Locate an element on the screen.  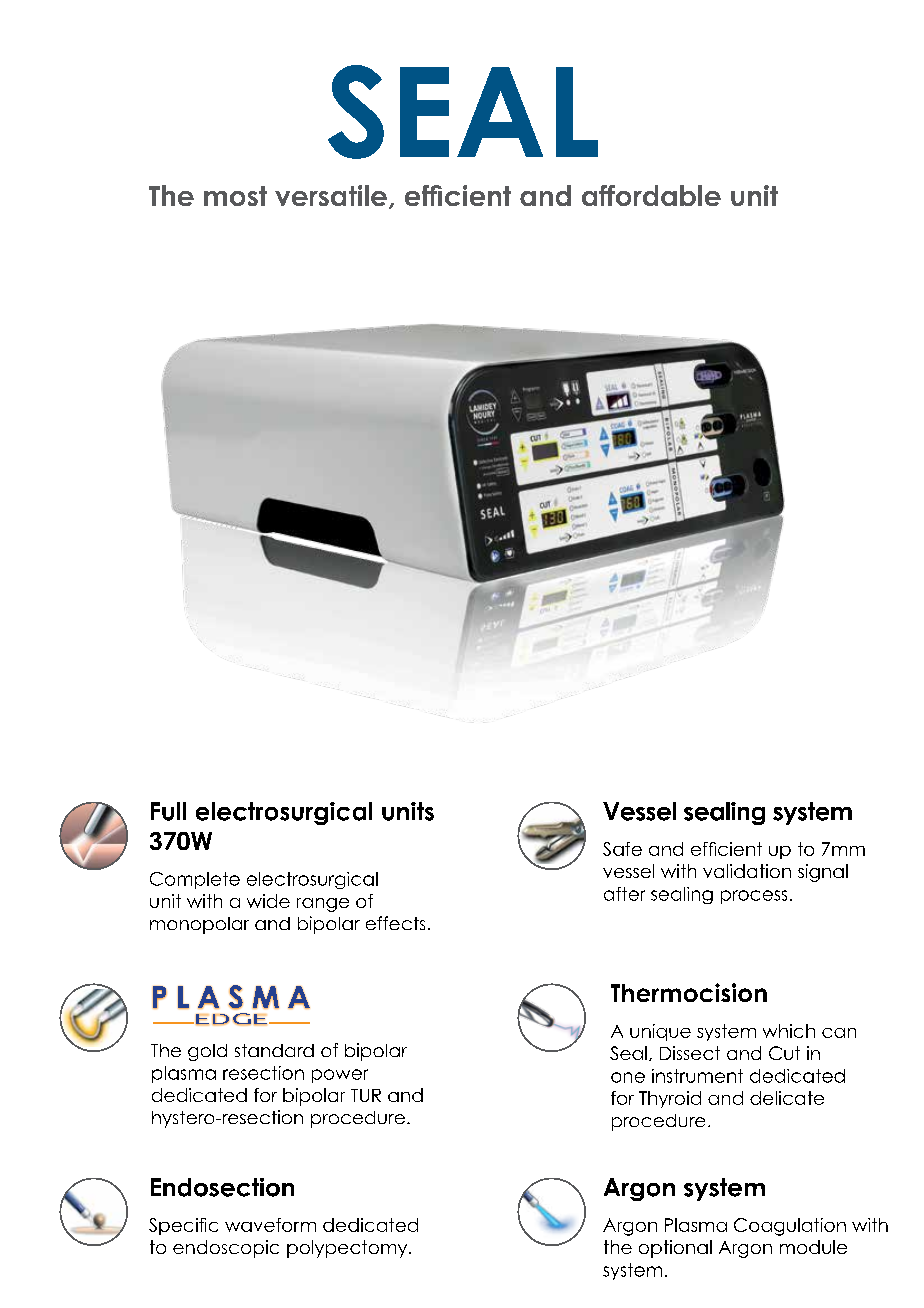
signal is located at coordinates (823, 873).
